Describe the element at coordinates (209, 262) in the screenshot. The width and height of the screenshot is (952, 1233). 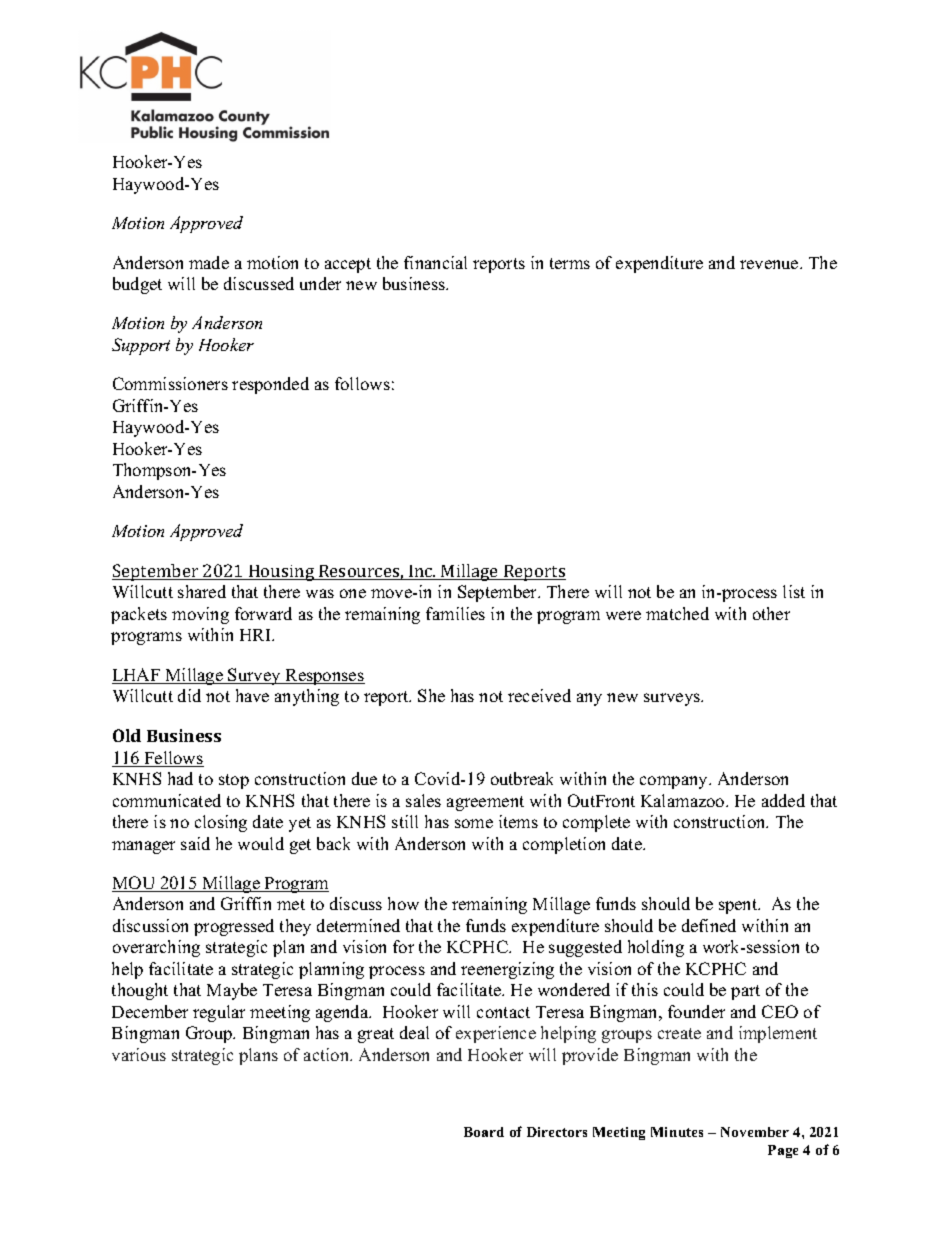
I see `made` at that location.
